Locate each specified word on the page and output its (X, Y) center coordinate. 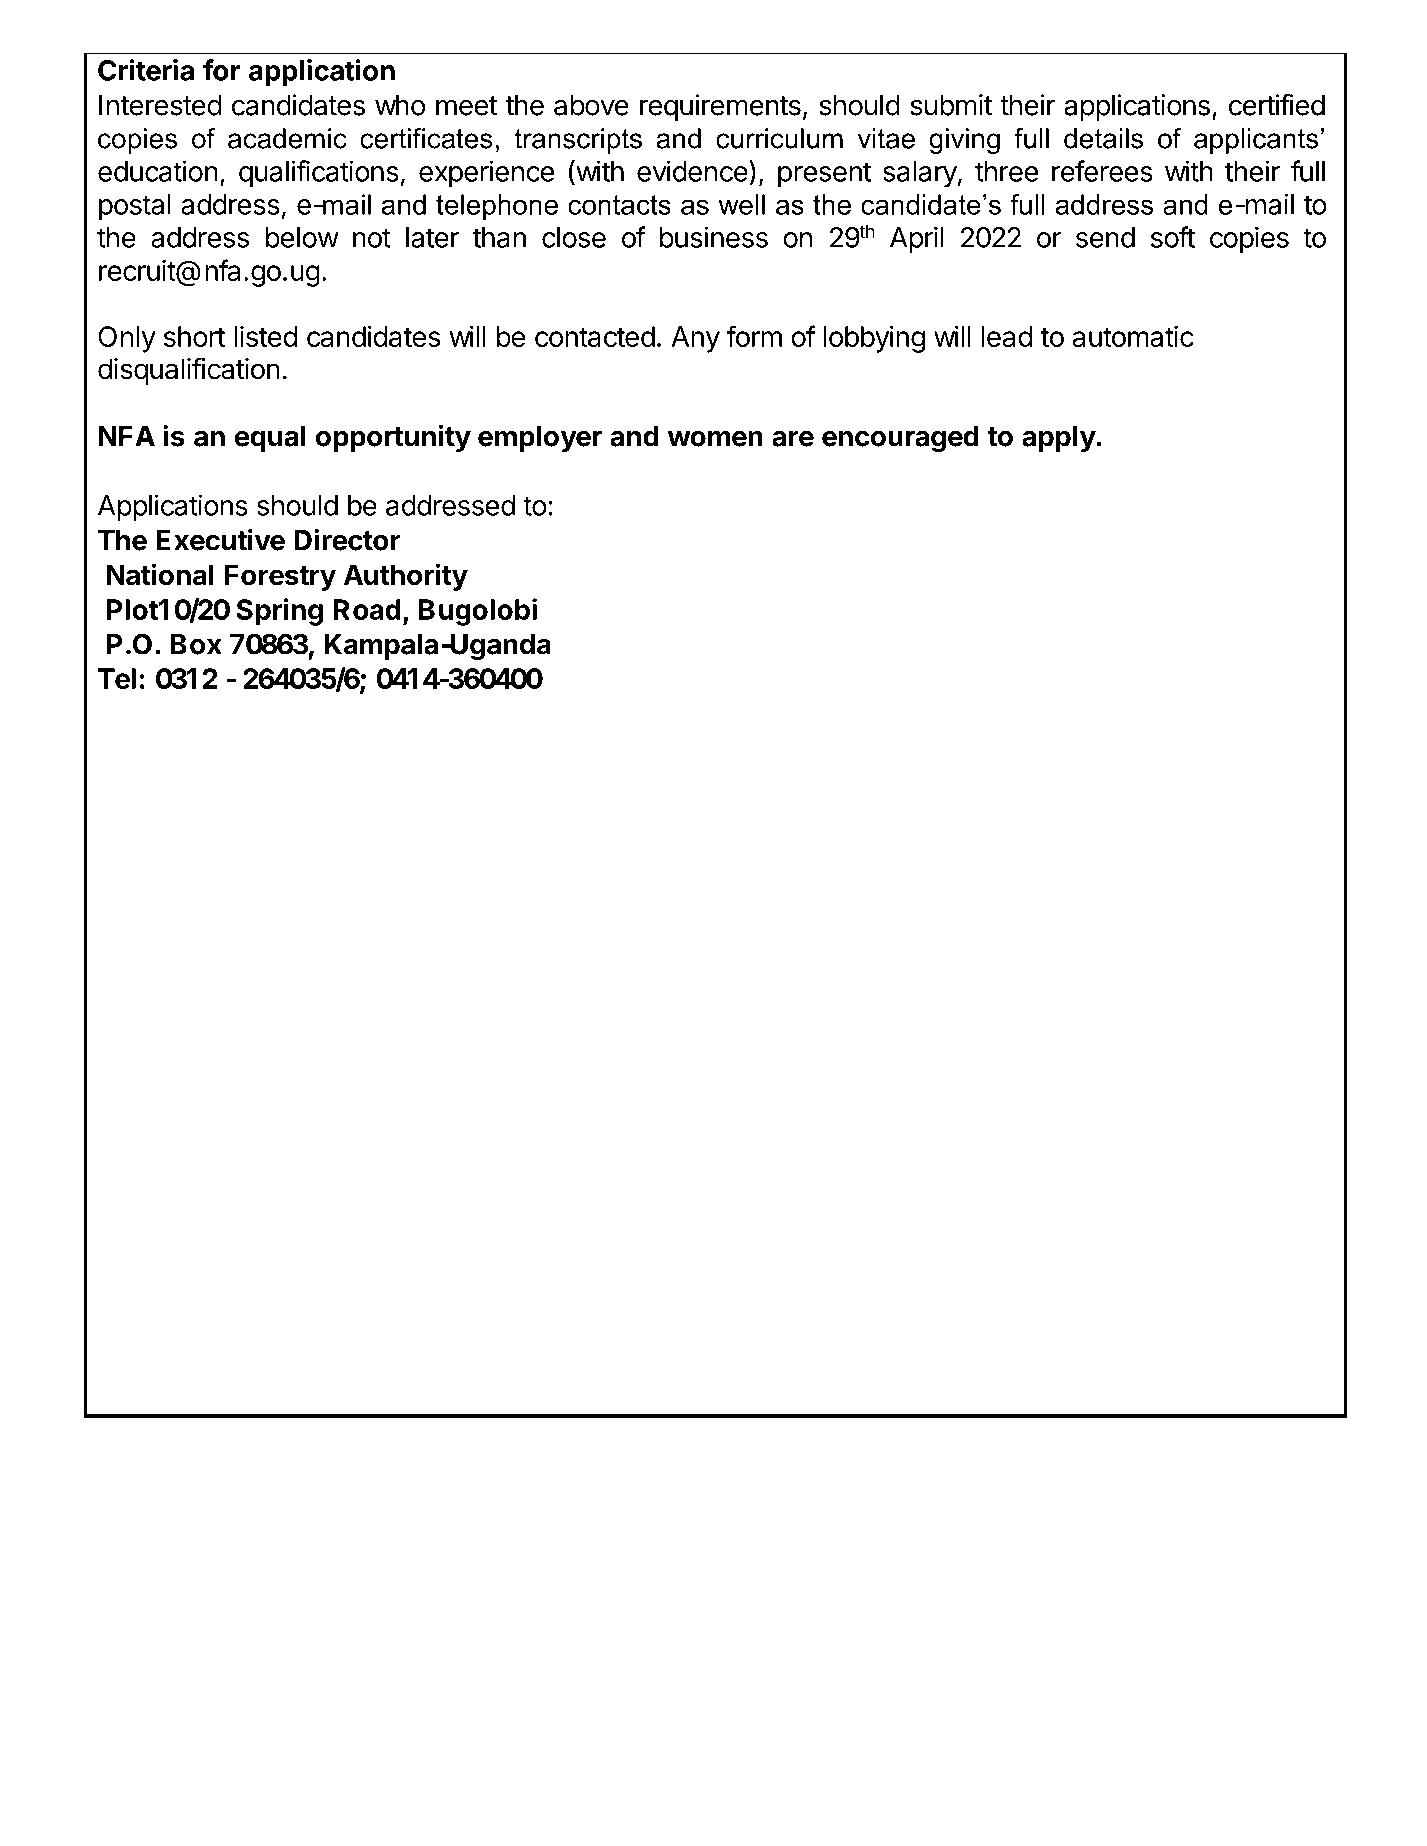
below (302, 237)
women (715, 438)
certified (1277, 105)
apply (1059, 439)
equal (270, 439)
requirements (720, 107)
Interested (160, 105)
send (1105, 237)
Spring (279, 612)
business (714, 237)
